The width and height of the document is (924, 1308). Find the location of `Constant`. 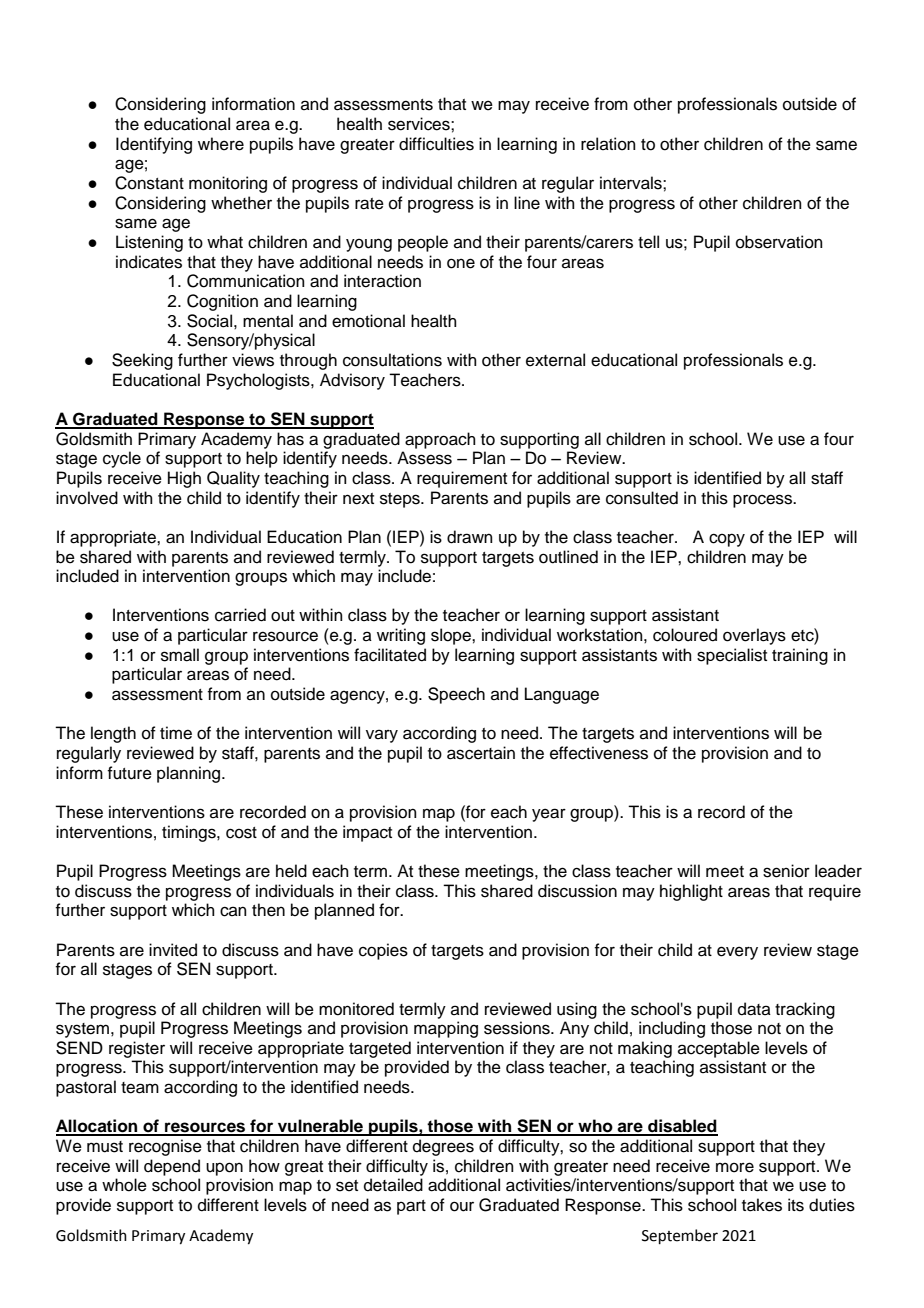

Constant is located at coordinates (149, 183).
